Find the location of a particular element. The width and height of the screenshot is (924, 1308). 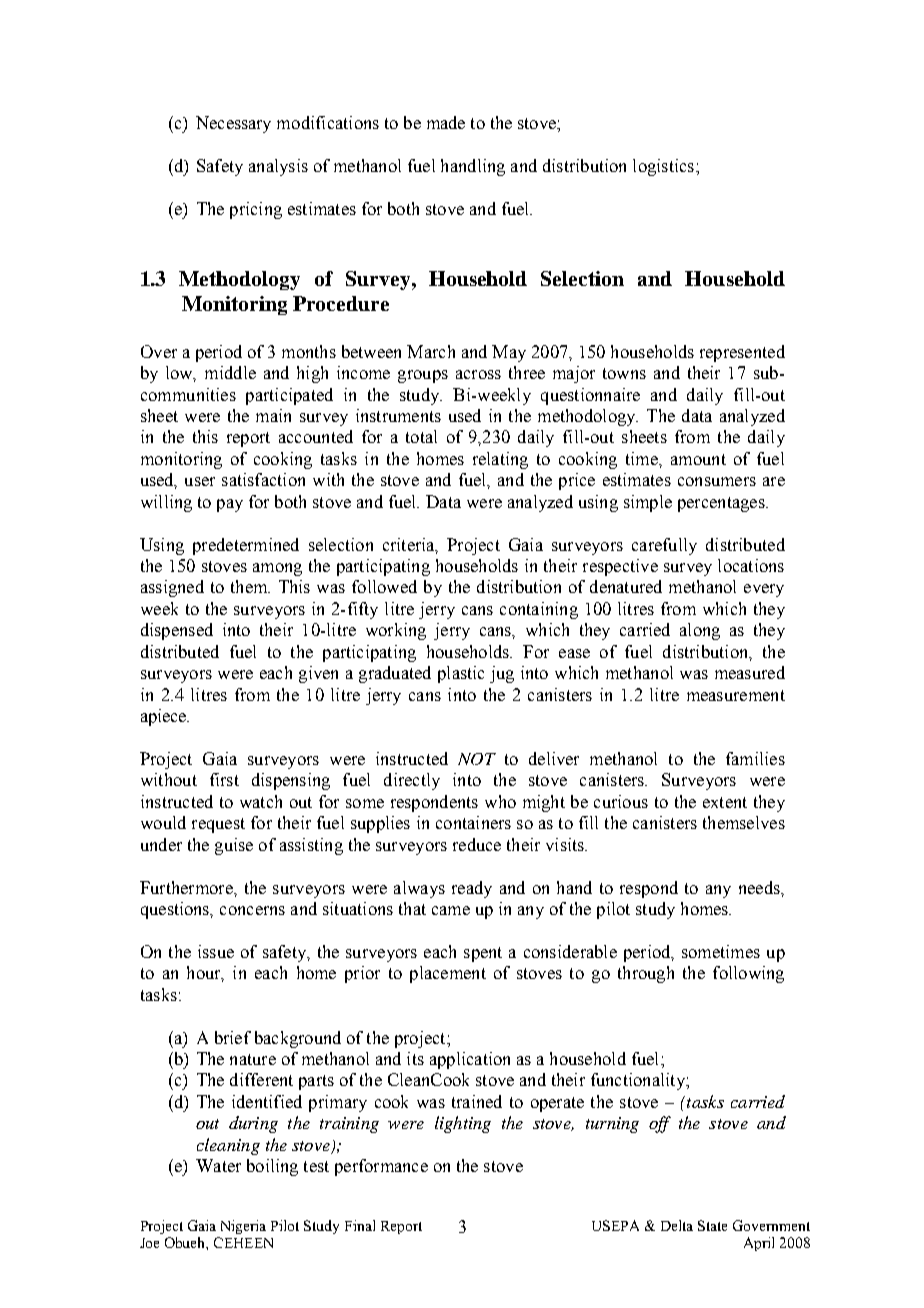

apiece is located at coordinates (165, 717).
